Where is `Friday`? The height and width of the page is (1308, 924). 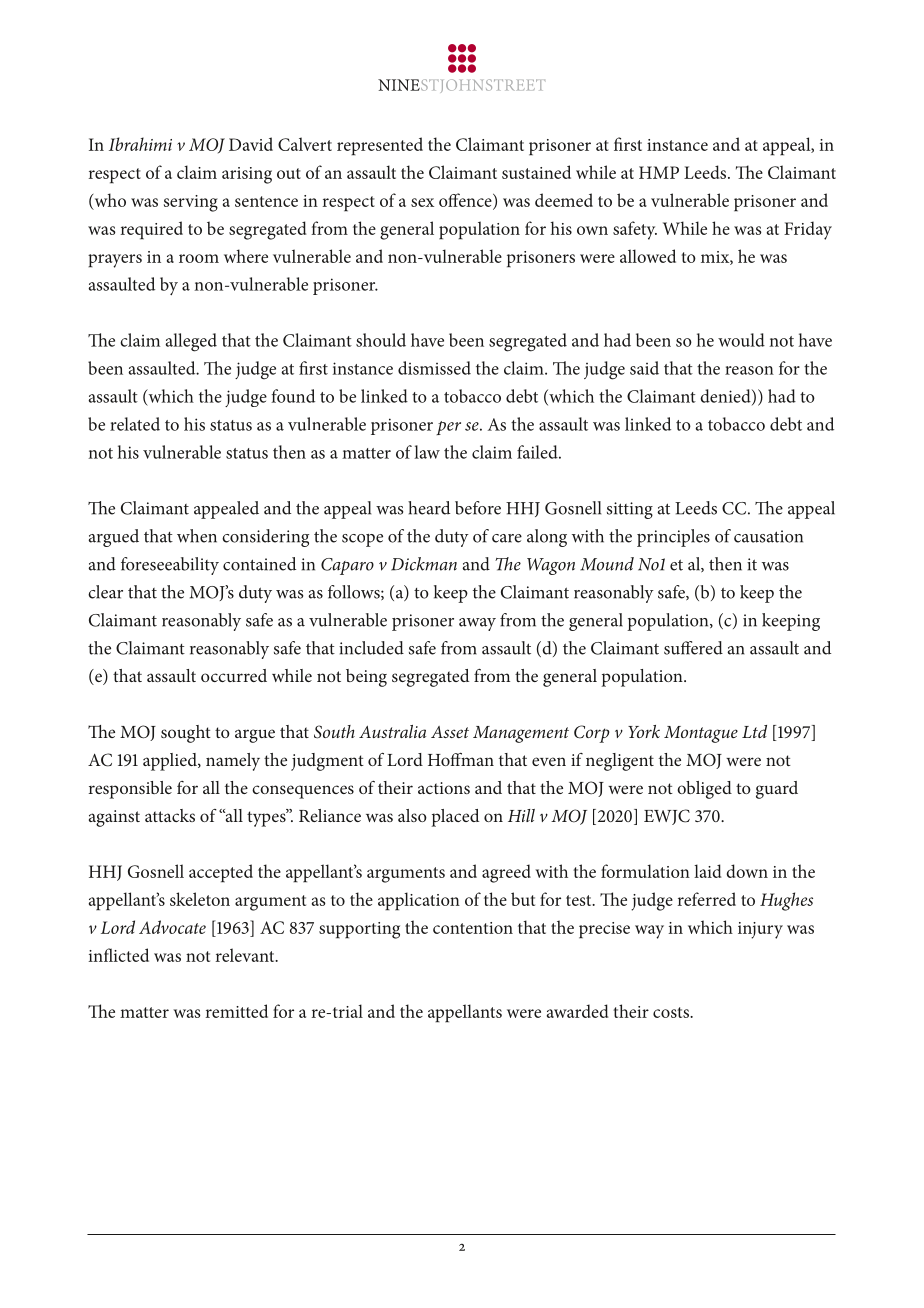
Friday is located at coordinates (808, 230).
